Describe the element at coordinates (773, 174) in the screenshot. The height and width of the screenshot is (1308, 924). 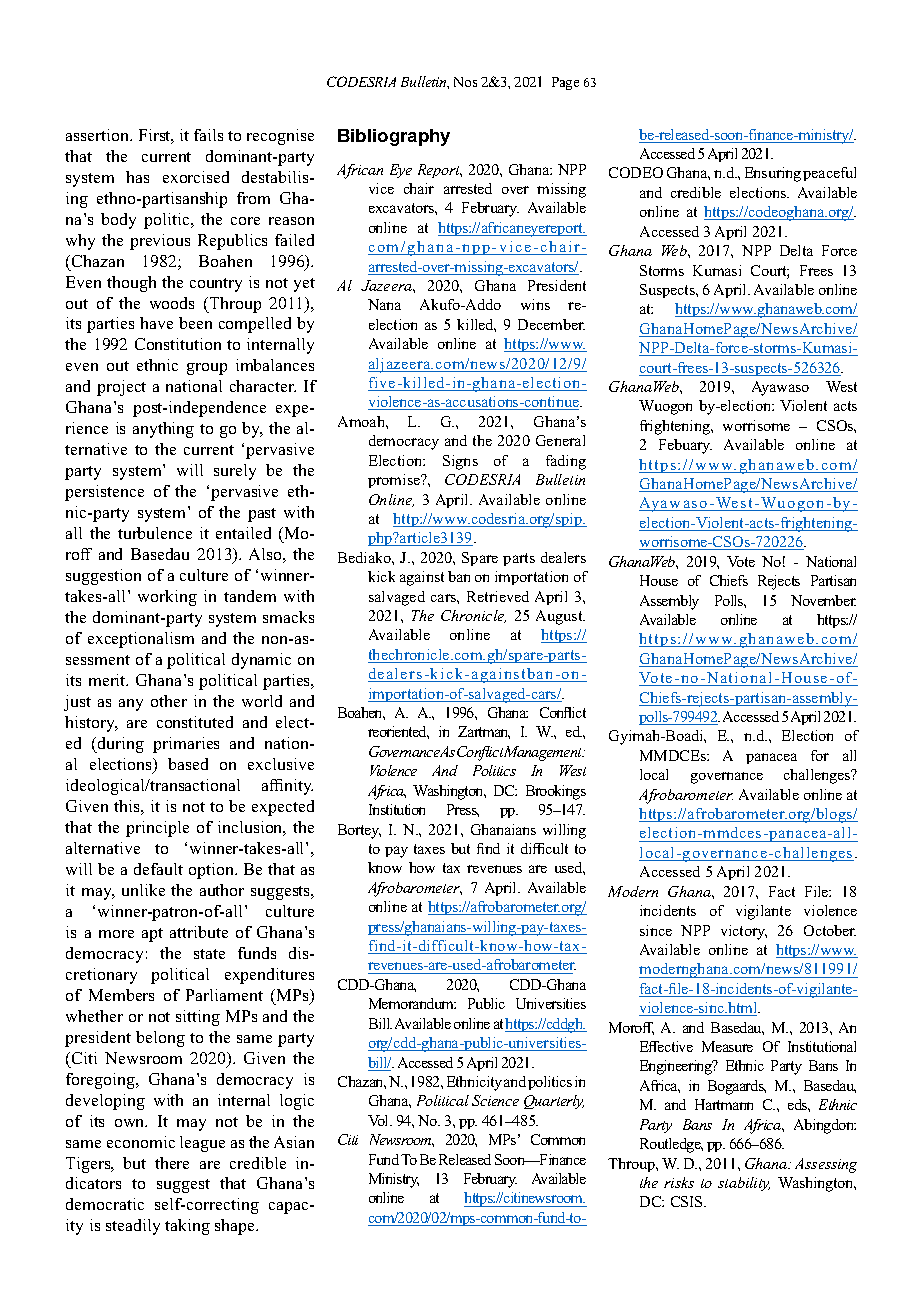
I see `Ensuring` at that location.
